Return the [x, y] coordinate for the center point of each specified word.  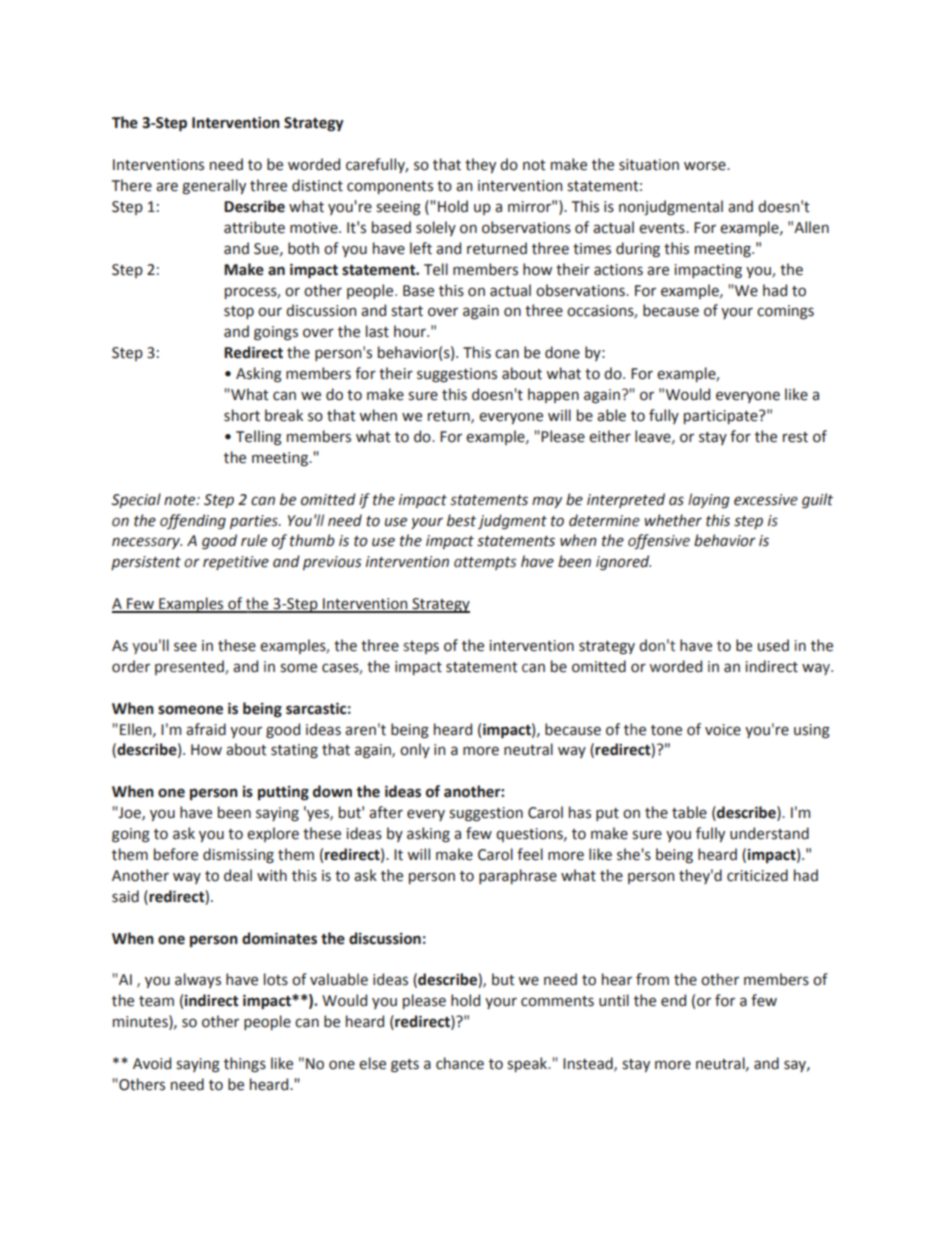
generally [214, 186]
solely [436, 228]
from [652, 979]
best [461, 520]
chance [460, 1063]
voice [723, 730]
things [245, 1065]
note [181, 500]
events [663, 228]
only [415, 750]
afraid [206, 729]
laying [709, 500]
